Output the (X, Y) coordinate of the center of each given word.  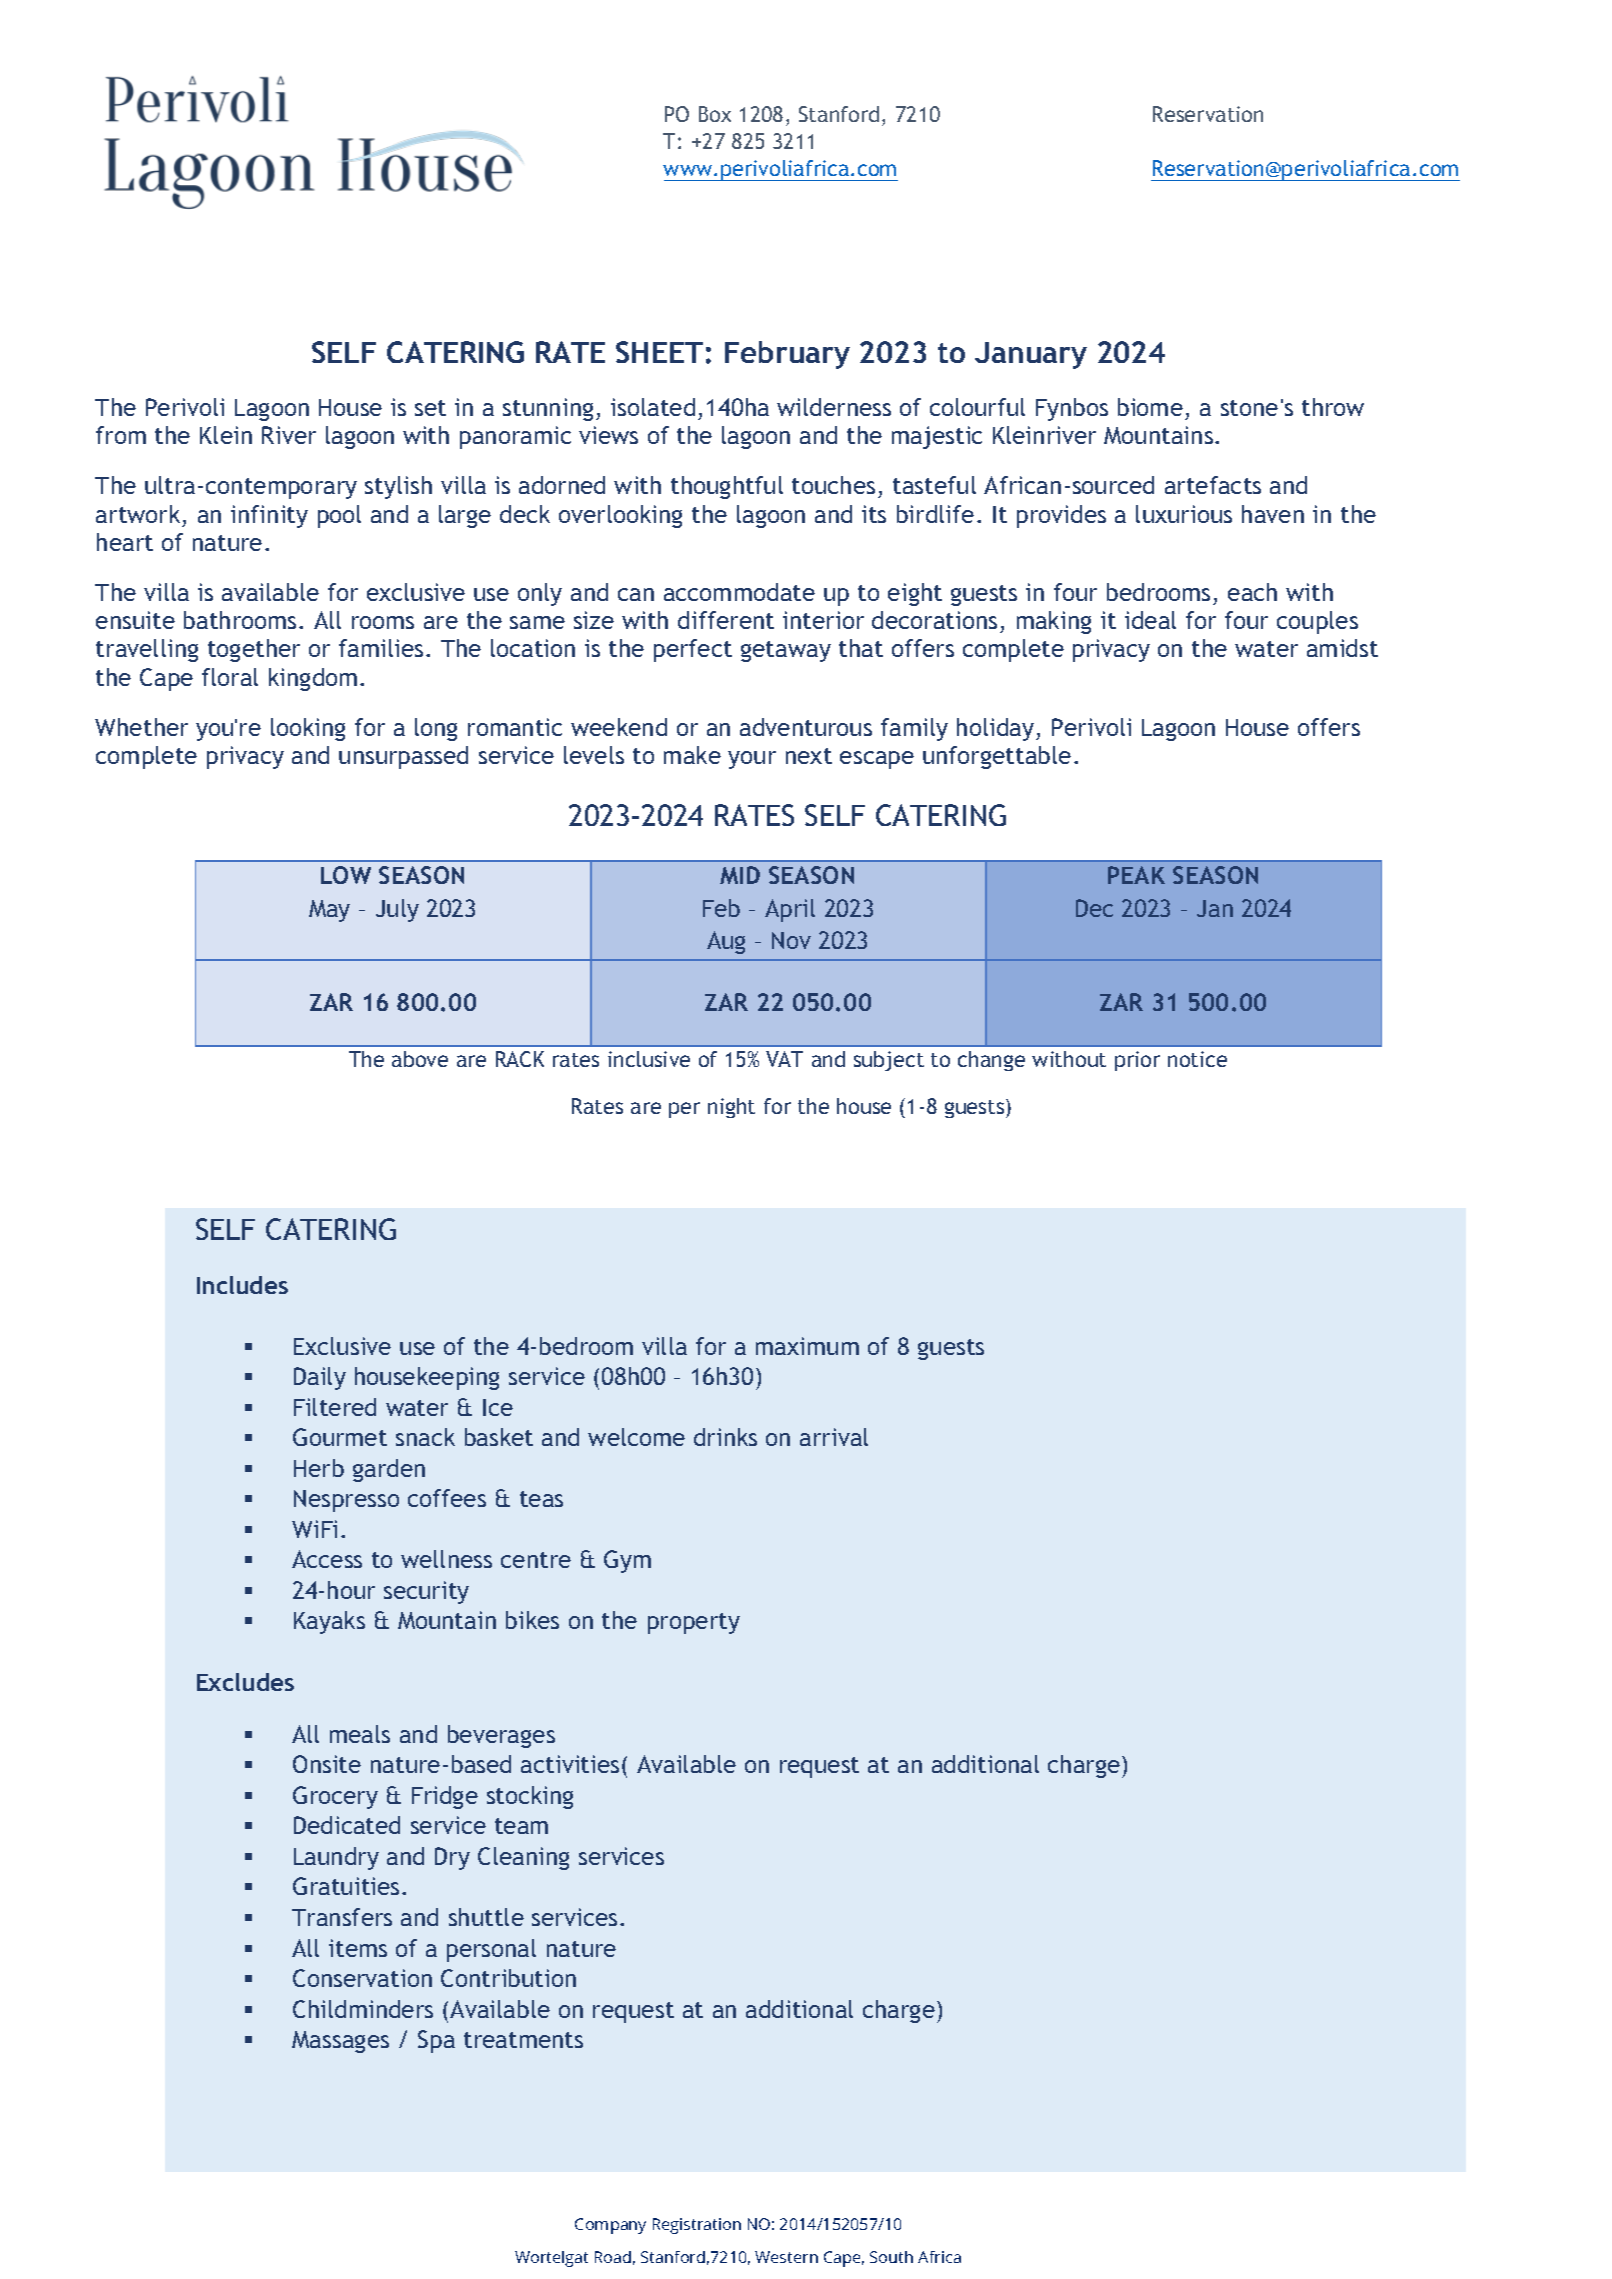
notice (1197, 1059)
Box (715, 114)
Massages (340, 2042)
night (731, 1108)
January (1031, 355)
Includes (242, 1285)
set (430, 408)
